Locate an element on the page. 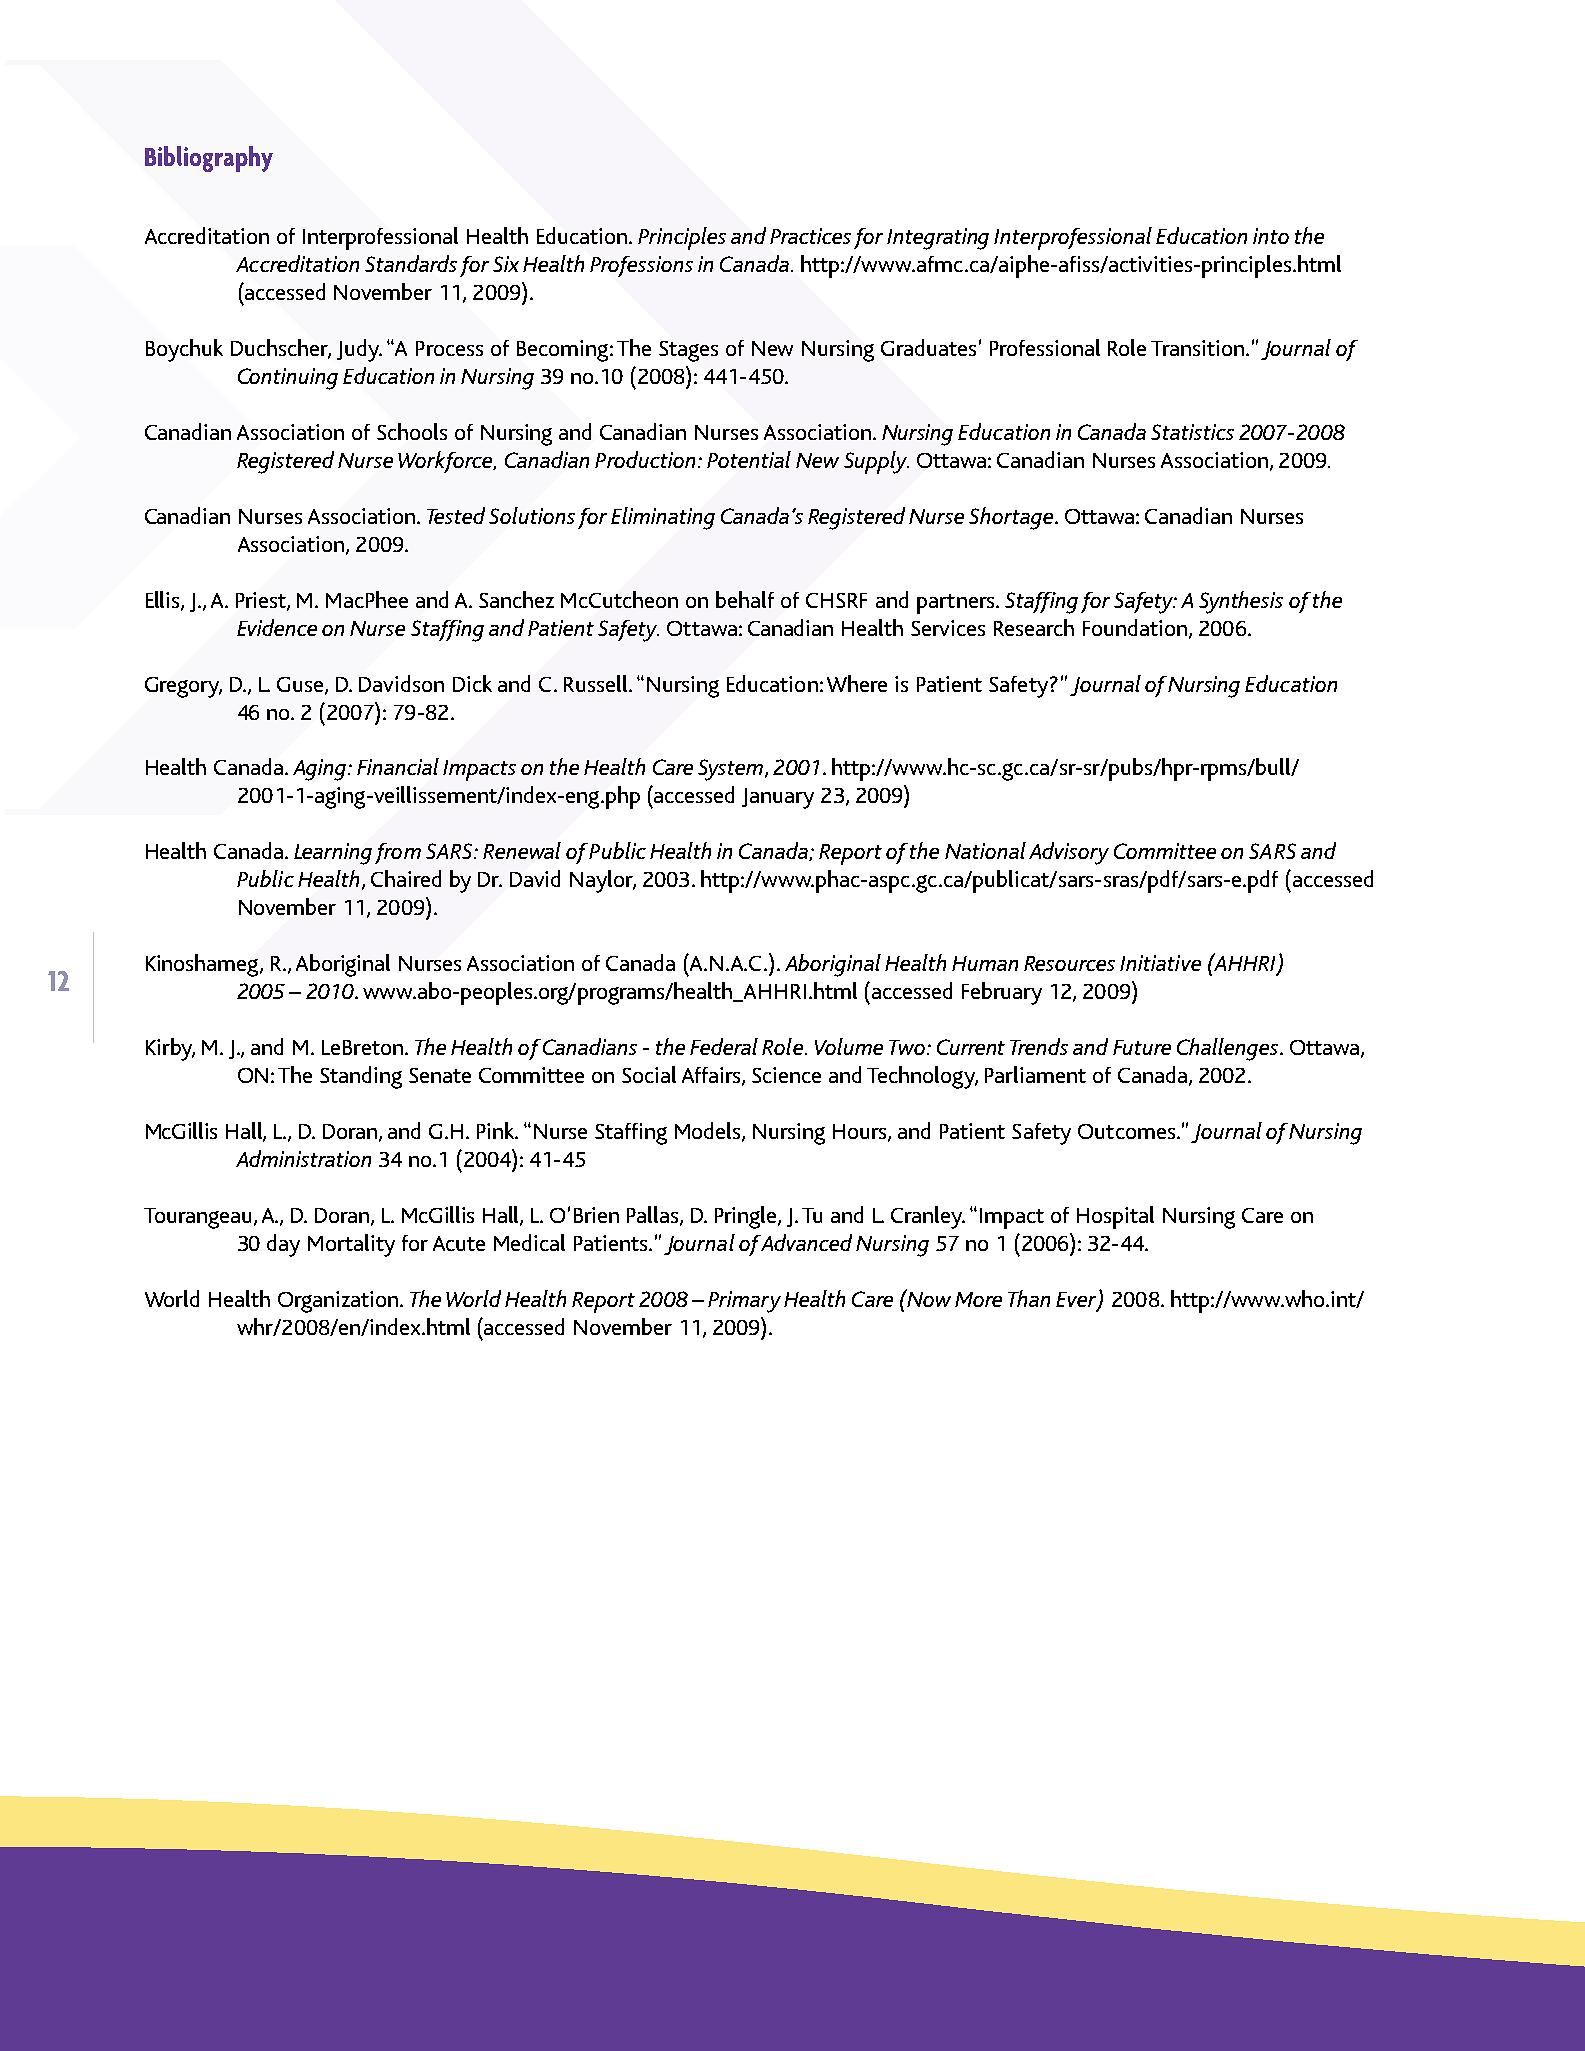  Ever is located at coordinates (1077, 1301).
